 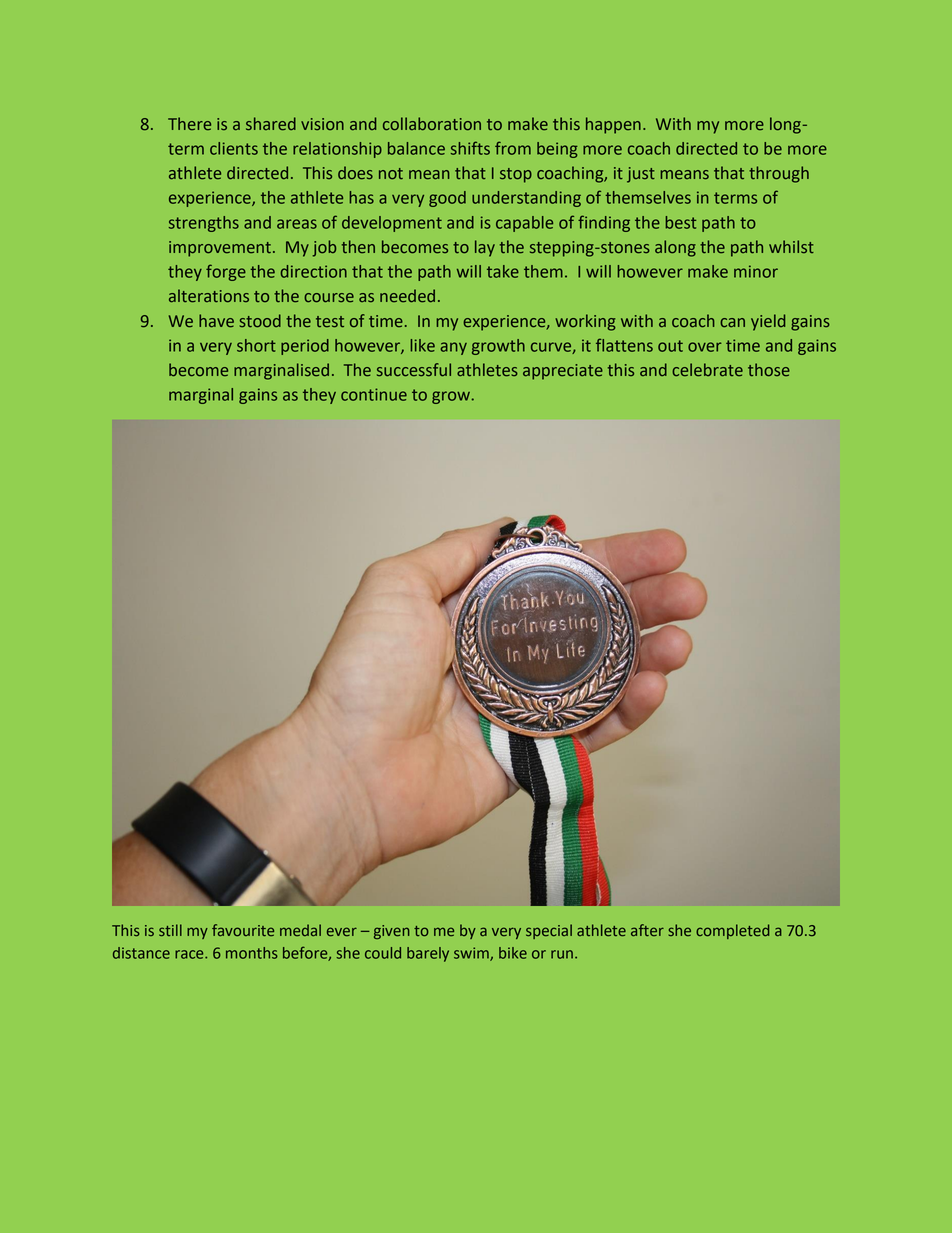 I want to click on after, so click(x=647, y=930).
